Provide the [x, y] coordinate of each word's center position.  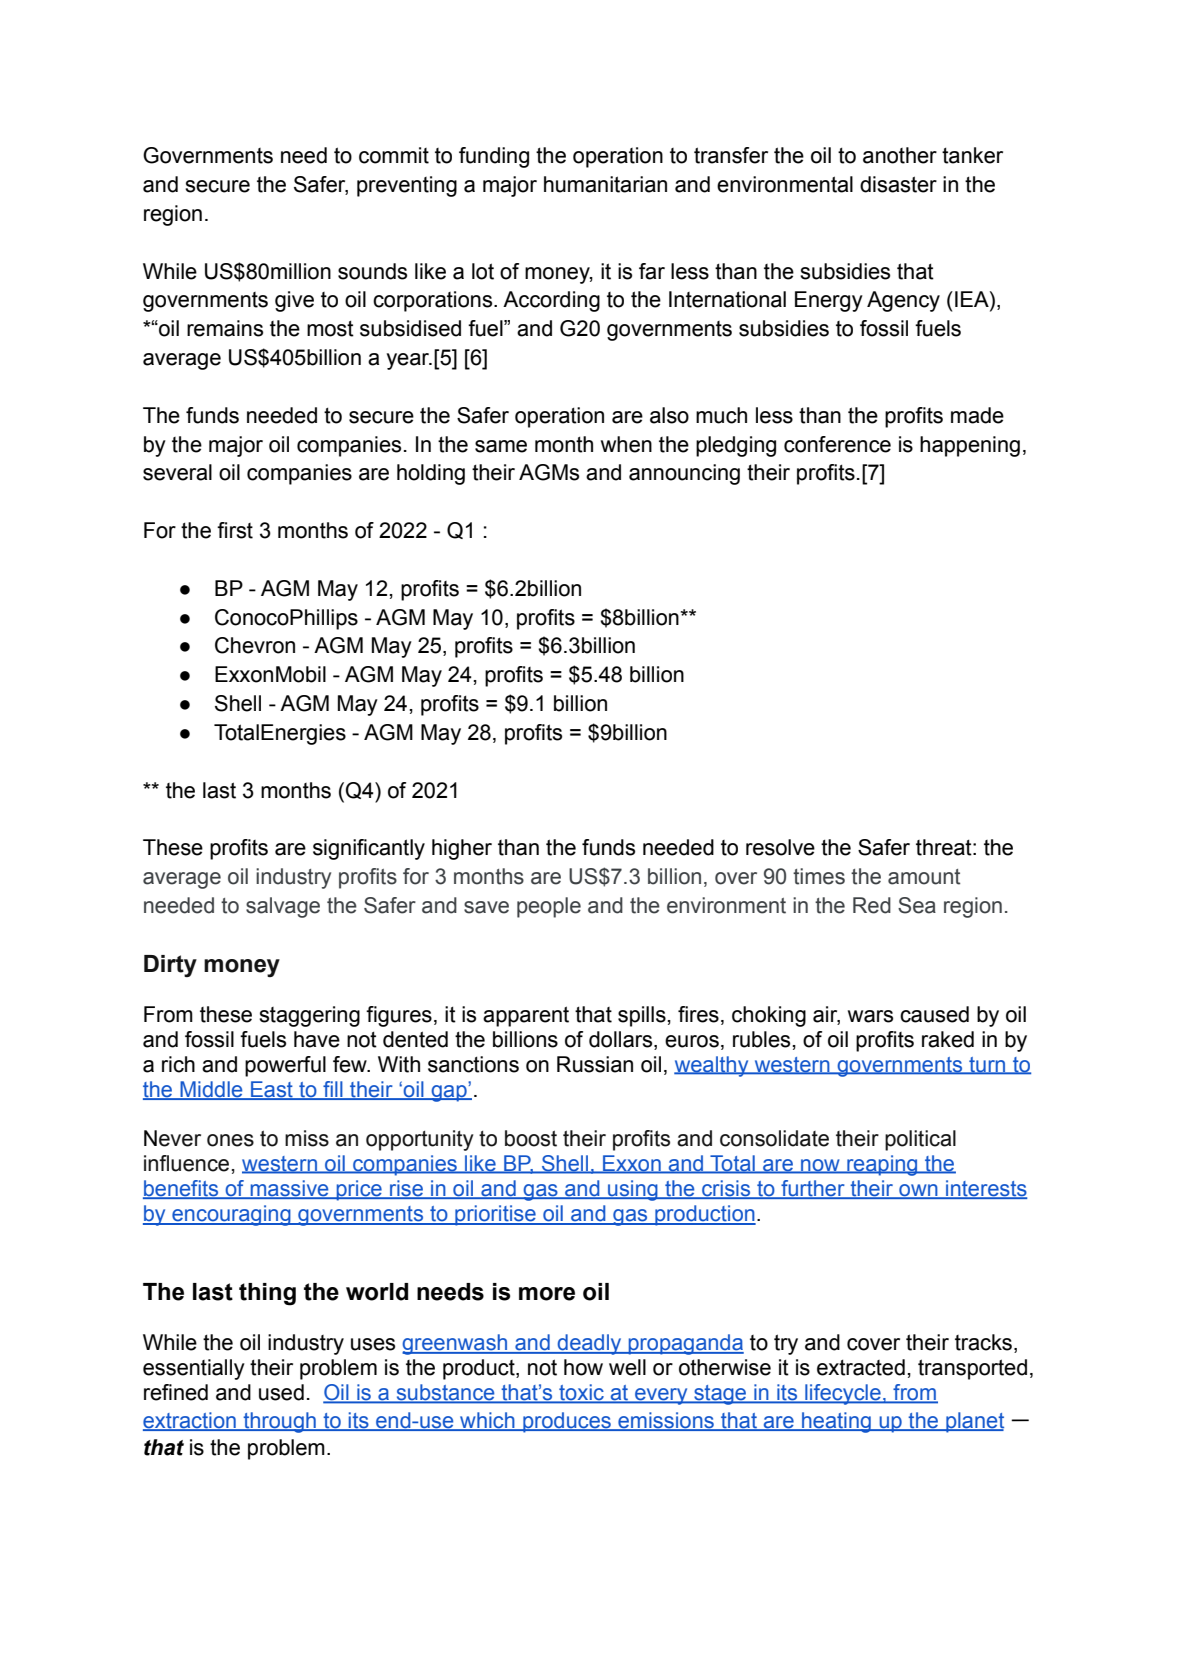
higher [462, 849]
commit [394, 155]
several [177, 472]
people [549, 907]
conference [837, 444]
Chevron [255, 645]
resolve [780, 847]
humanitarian [605, 184]
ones [230, 1140]
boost [531, 1138]
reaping [882, 1165]
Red [872, 905]
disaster [898, 184]
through [279, 1422]
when [626, 444]
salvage [283, 907]
